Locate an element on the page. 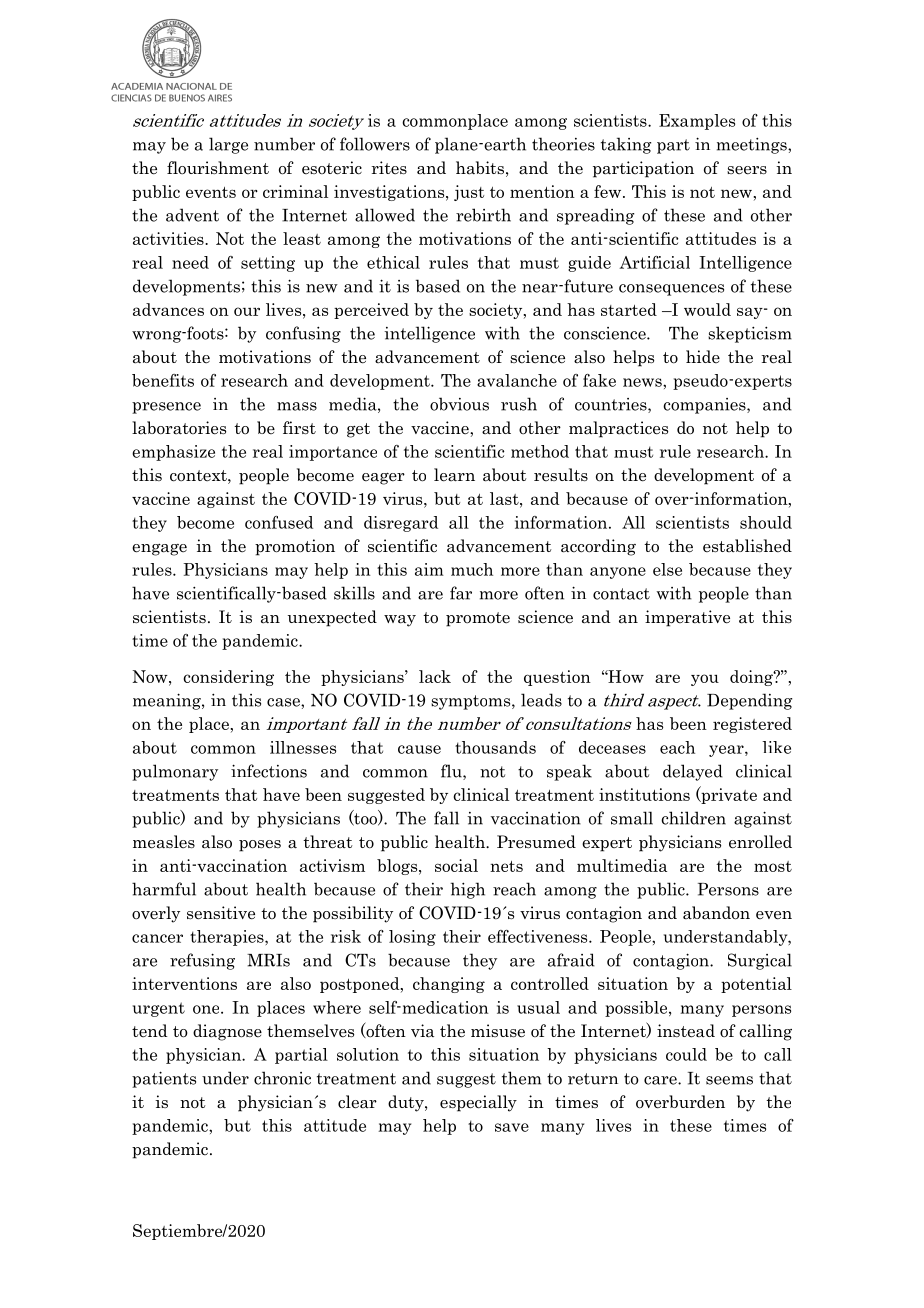  Examples is located at coordinates (697, 122).
